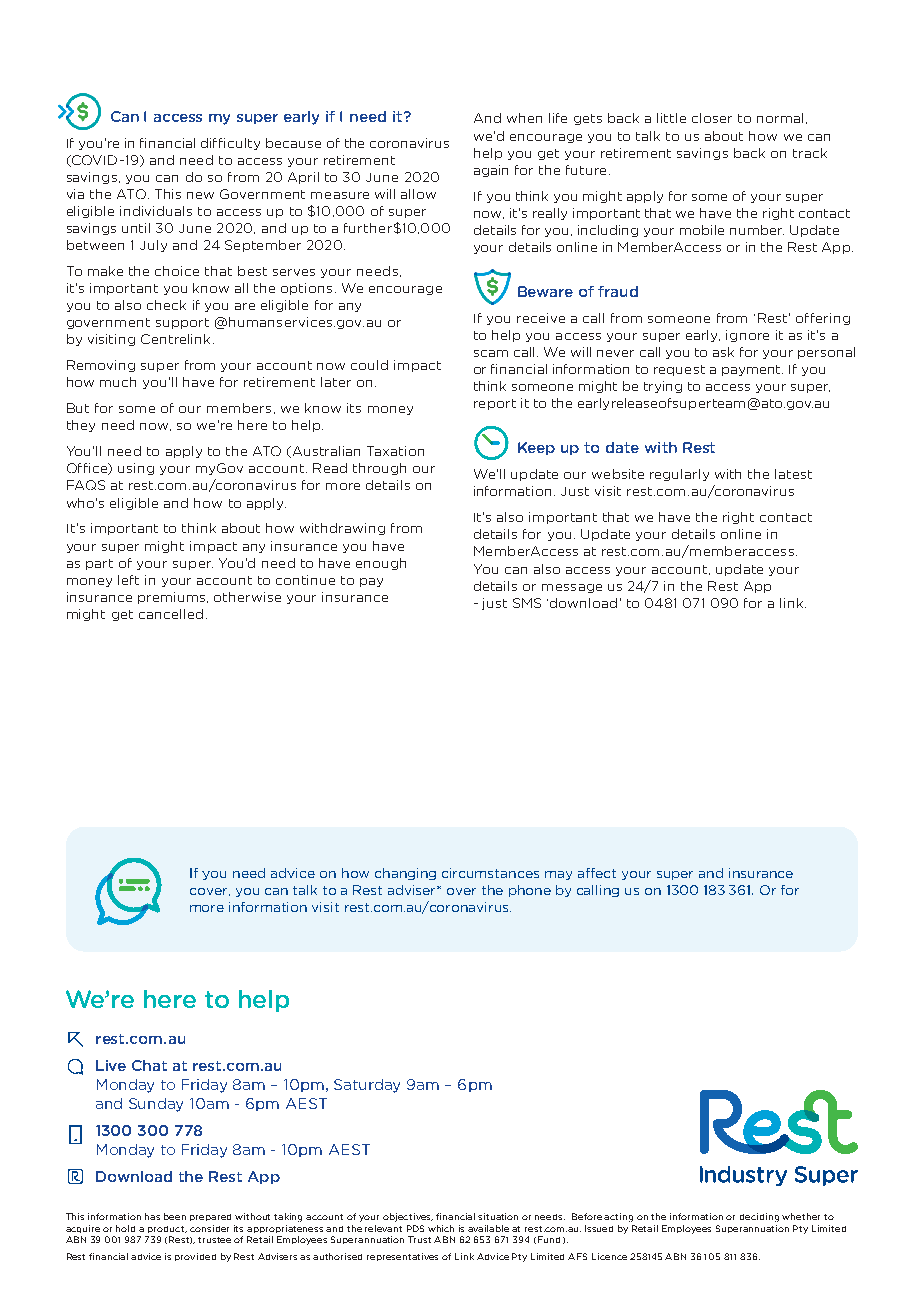 The height and width of the screenshot is (1308, 924). What do you see at coordinates (490, 873) in the screenshot?
I see `circumstances` at bounding box center [490, 873].
